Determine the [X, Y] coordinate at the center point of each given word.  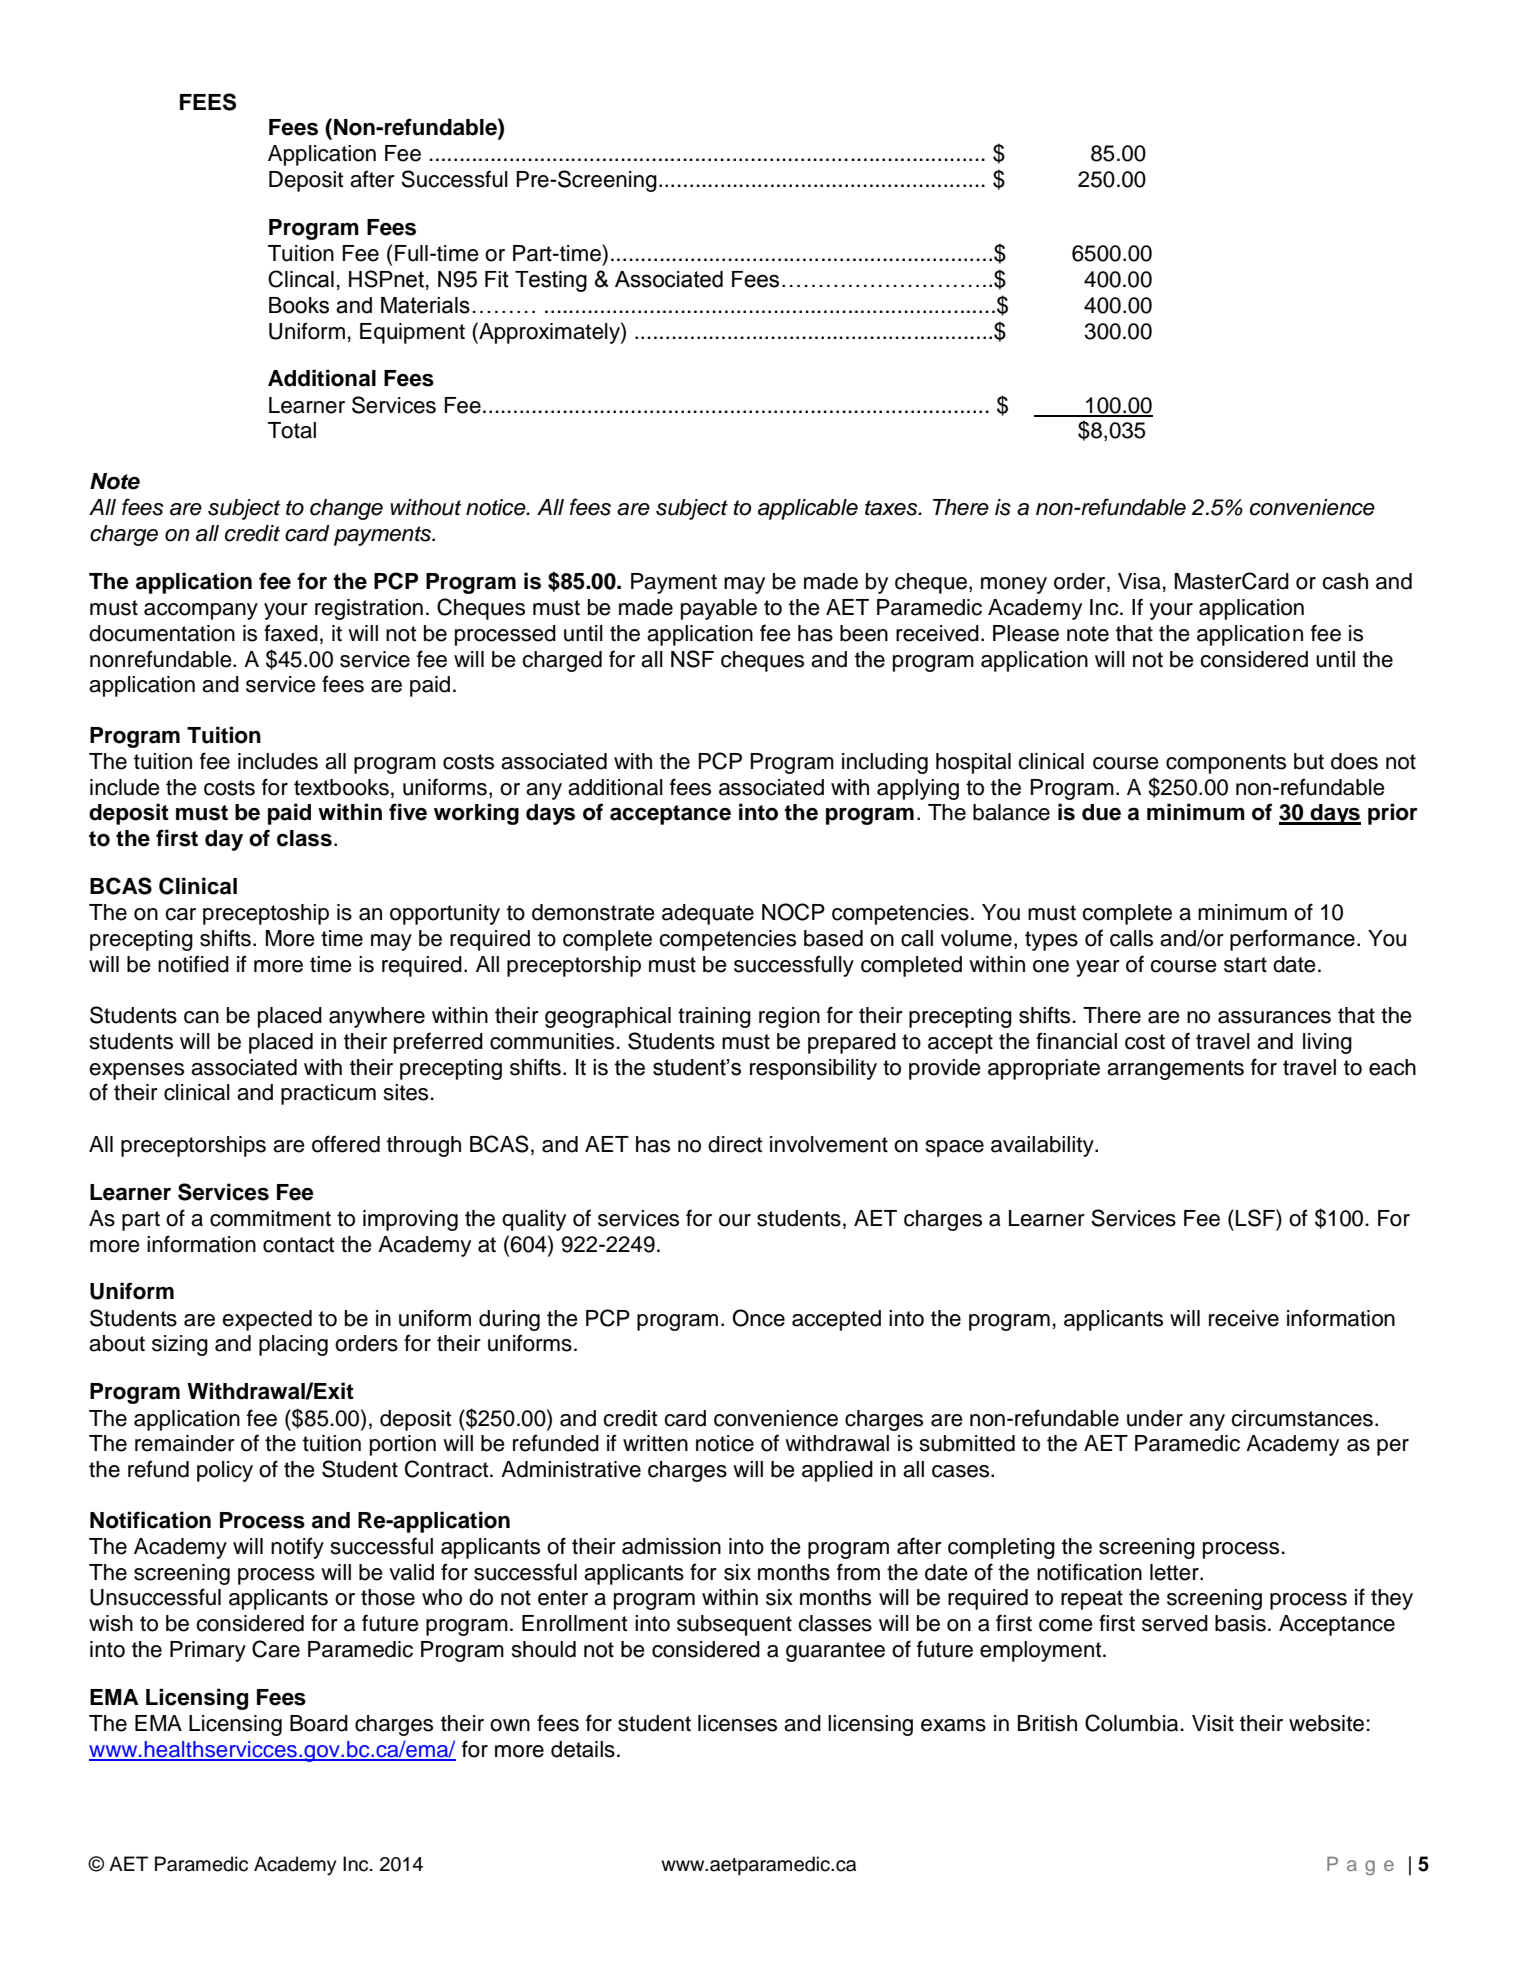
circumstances [1302, 1418]
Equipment [412, 333]
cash [1345, 581]
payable [719, 609]
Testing [551, 281]
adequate [708, 914]
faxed [291, 633]
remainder [185, 1443]
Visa [1139, 581]
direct [735, 1144]
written [655, 1443]
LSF [1256, 1218]
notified [193, 964]
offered [346, 1144]
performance [1292, 940]
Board [319, 1723]
